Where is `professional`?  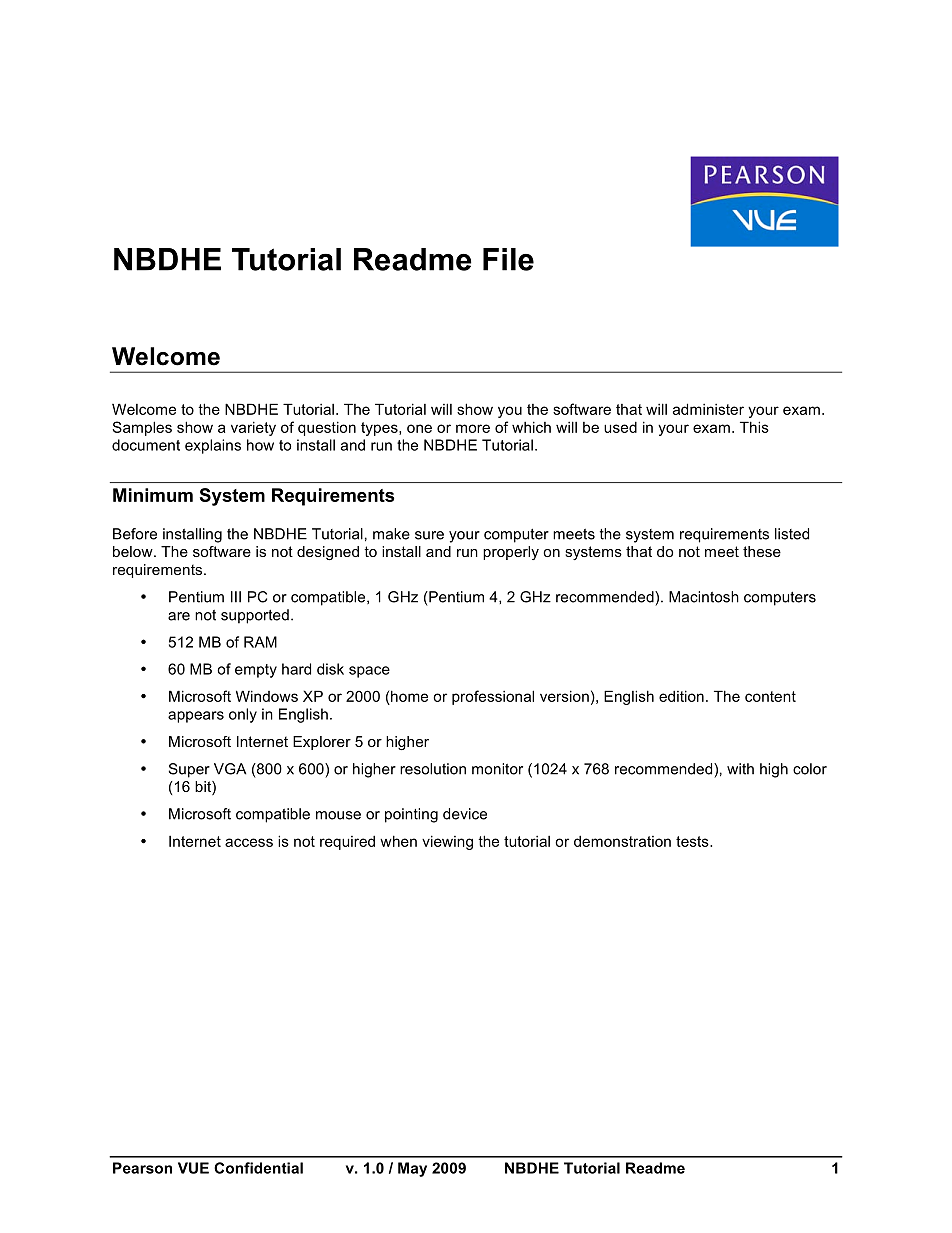
professional is located at coordinates (493, 697).
